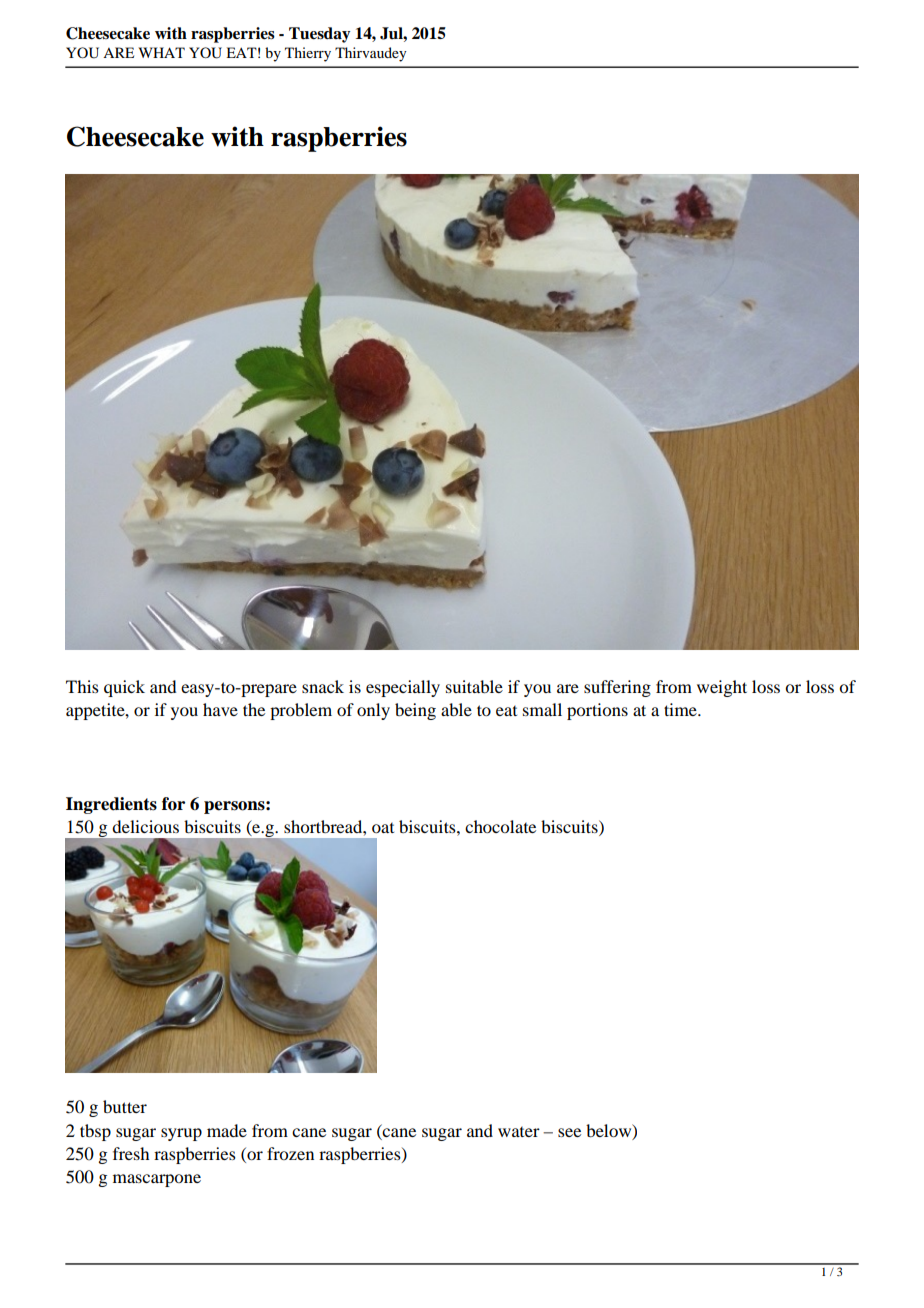 The width and height of the screenshot is (924, 1308). What do you see at coordinates (569, 1132) in the screenshot?
I see `see` at bounding box center [569, 1132].
